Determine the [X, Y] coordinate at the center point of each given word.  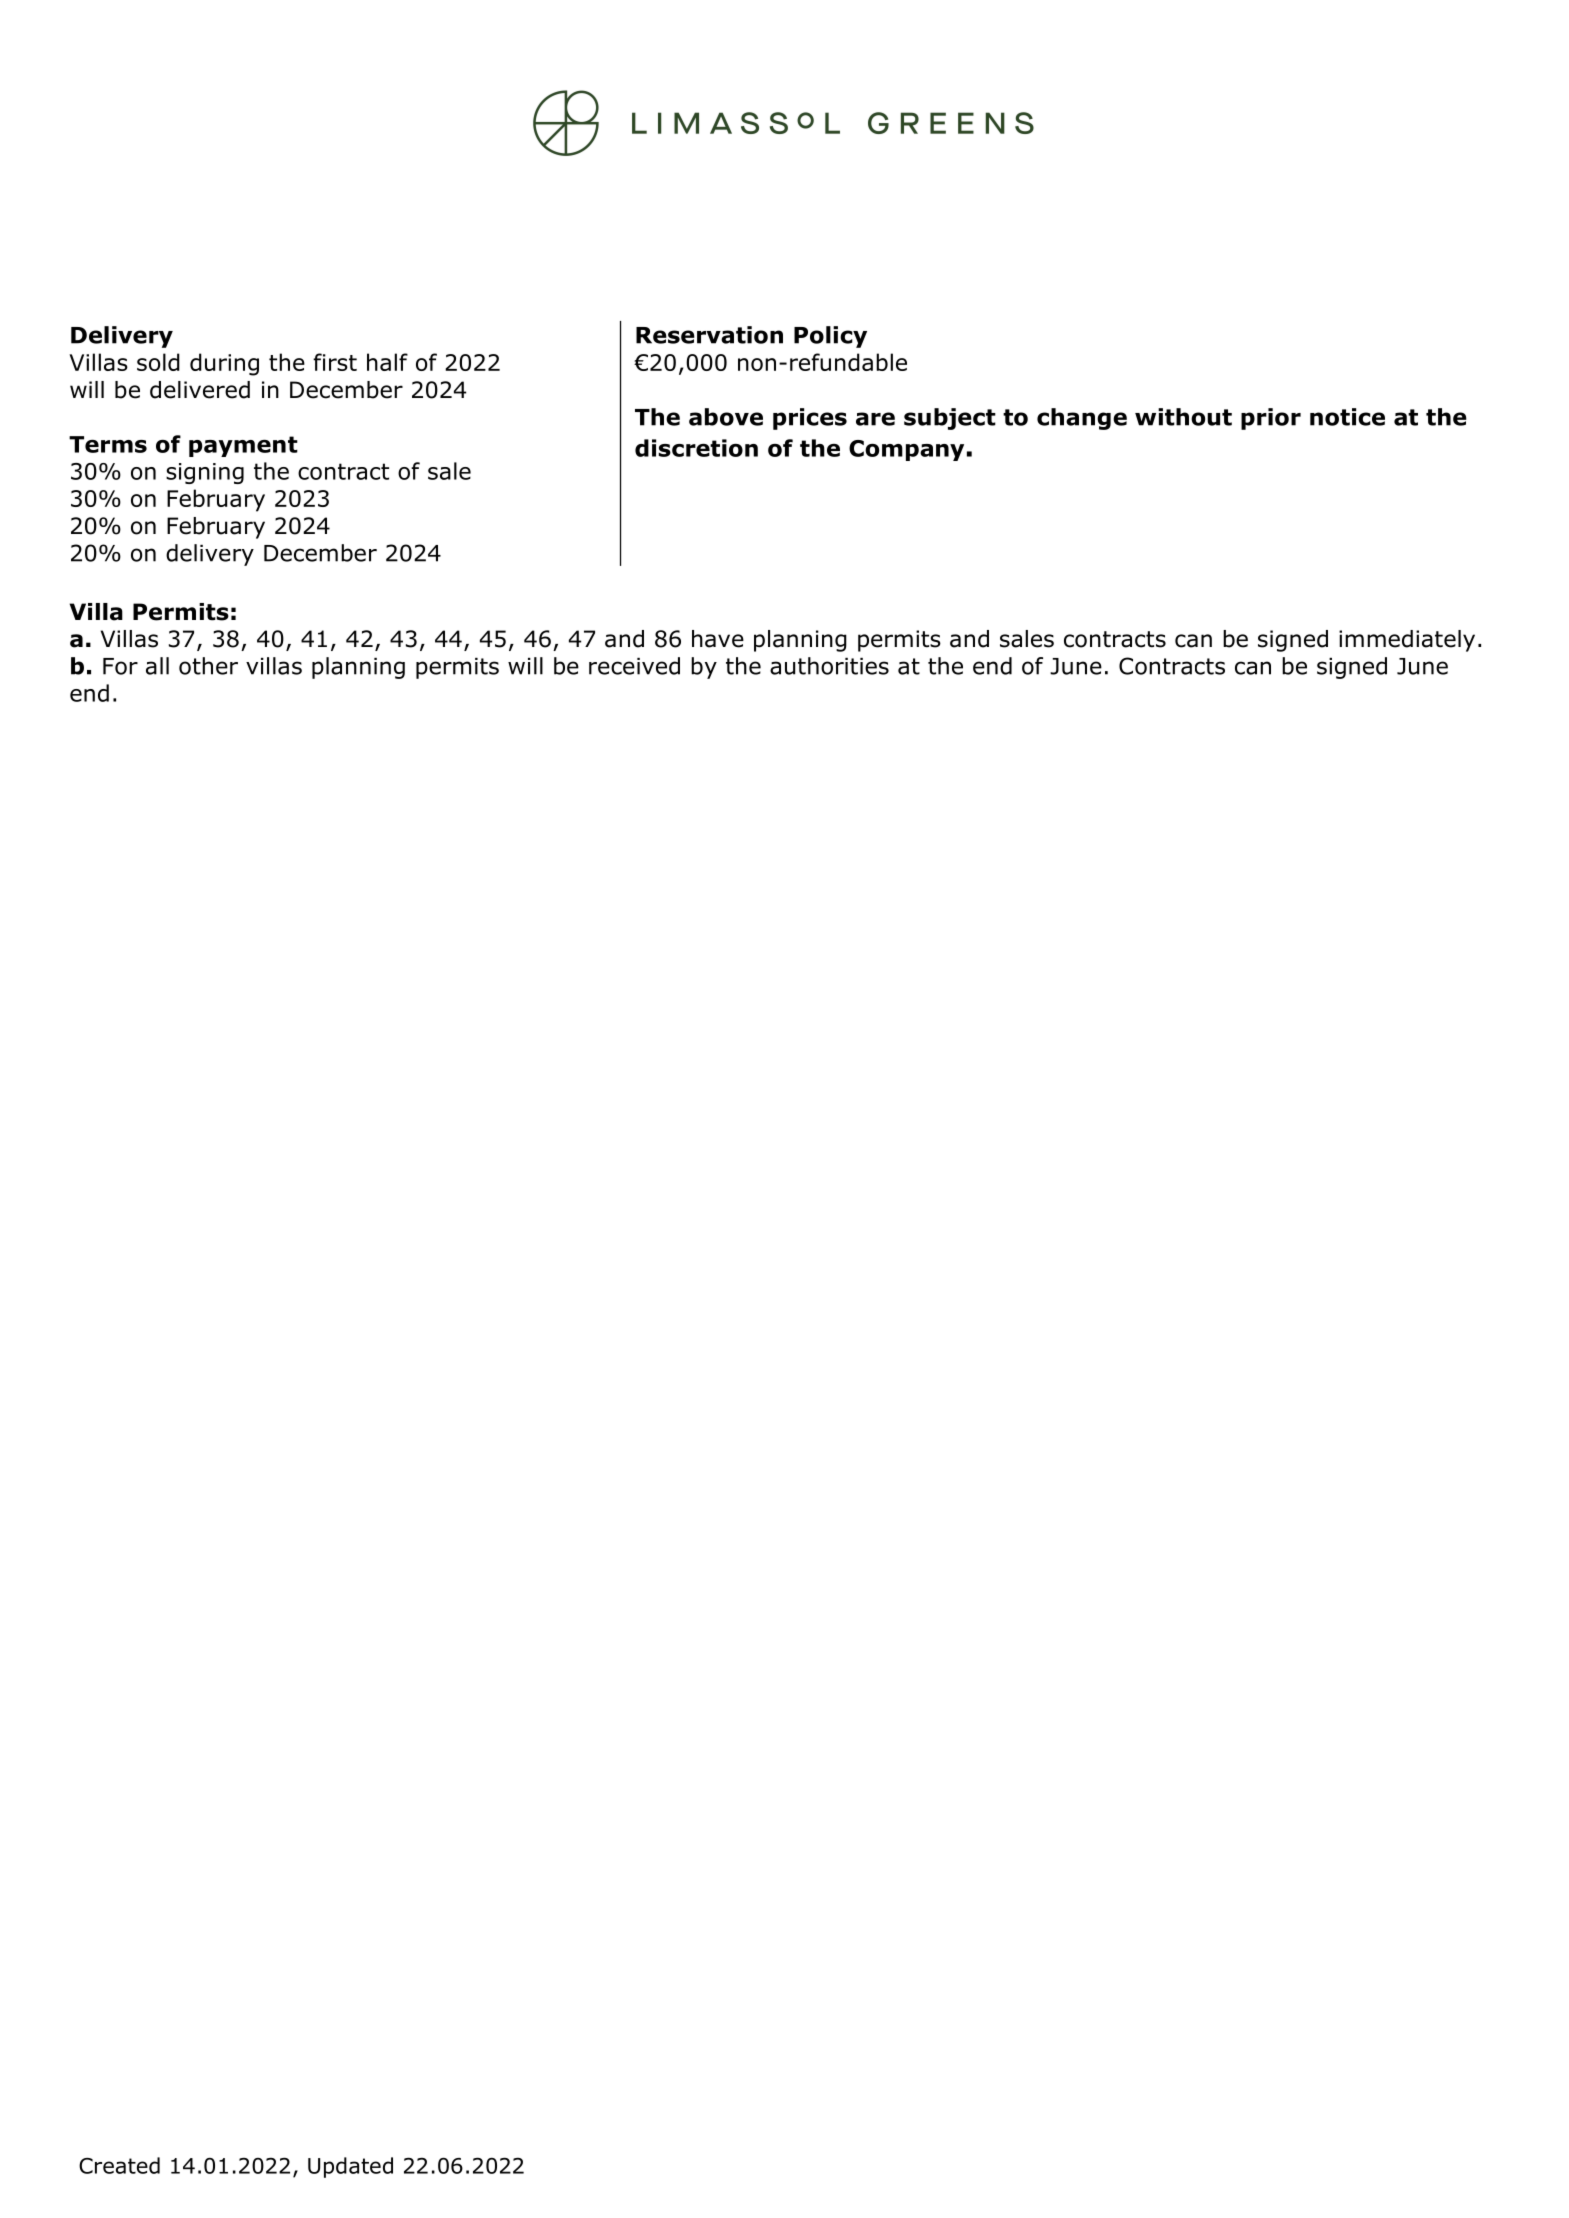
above [726, 417]
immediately [1407, 641]
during [224, 364]
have [718, 639]
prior [1271, 419]
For [120, 666]
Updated [350, 2167]
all [157, 666]
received [634, 666]
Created [119, 2165]
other [208, 666]
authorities [829, 666]
